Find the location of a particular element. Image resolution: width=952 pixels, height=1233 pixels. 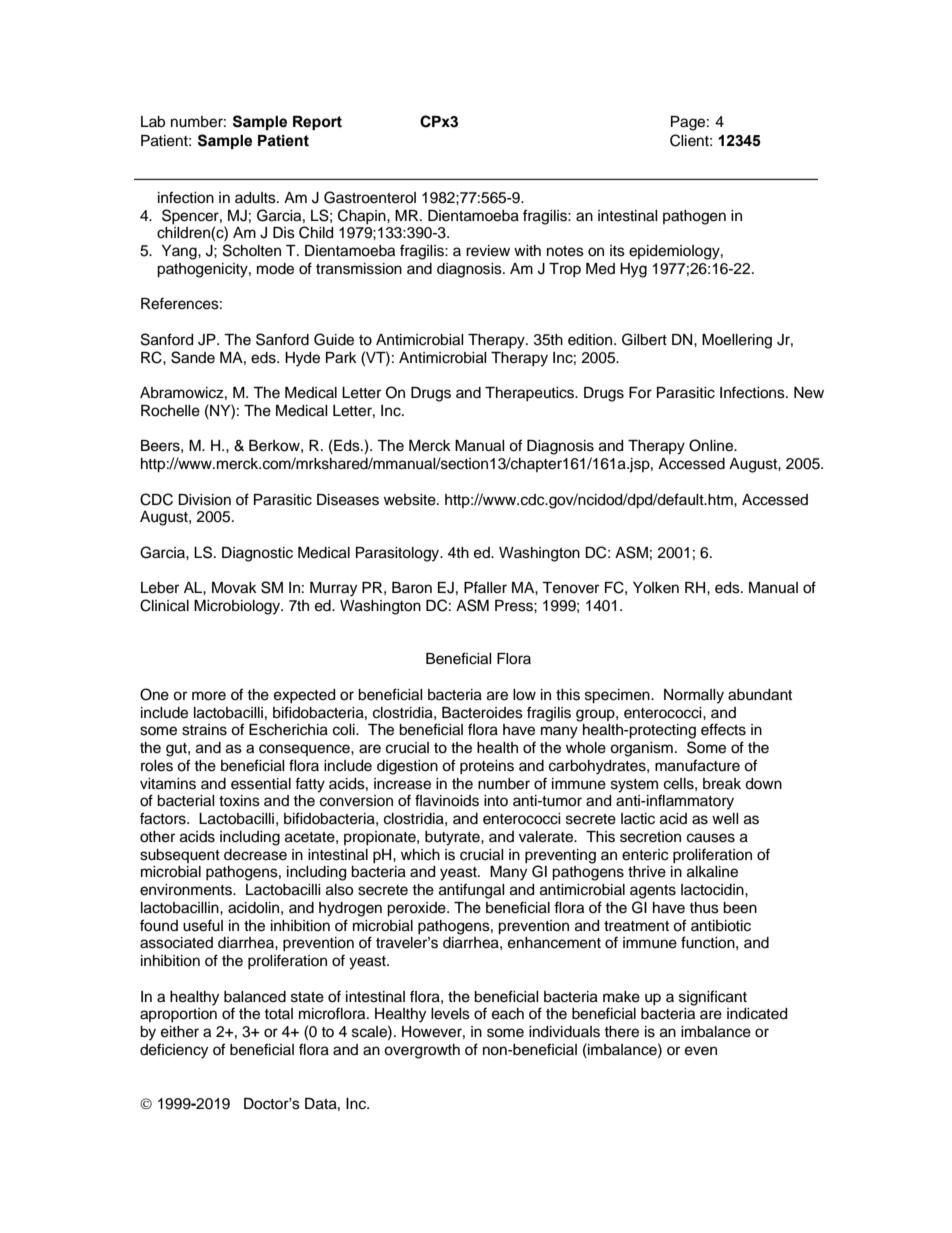

decrease is located at coordinates (255, 855).
